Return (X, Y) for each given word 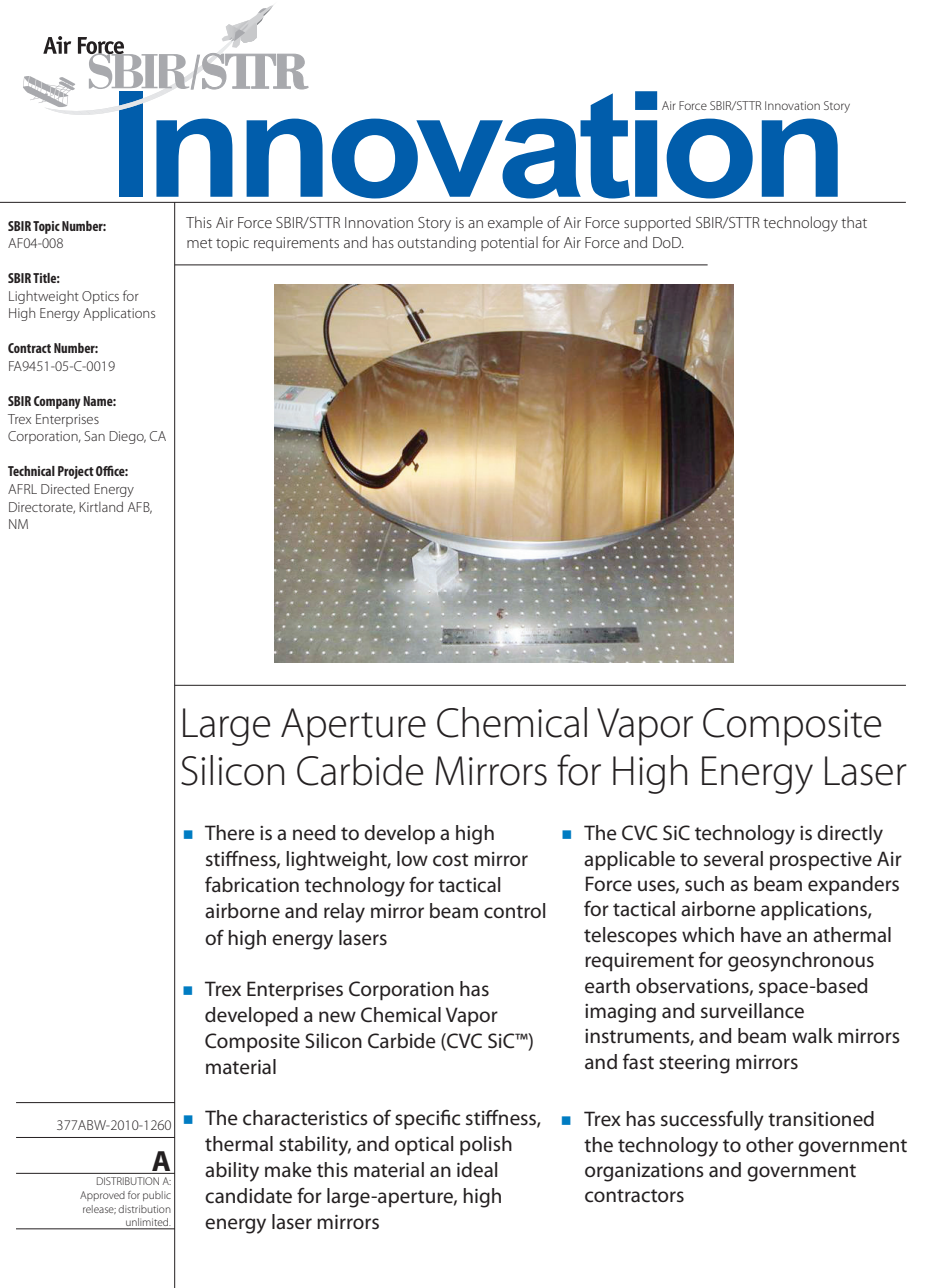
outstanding (437, 244)
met (200, 243)
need (314, 833)
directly (850, 835)
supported (657, 223)
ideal (477, 1170)
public (157, 1196)
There (230, 833)
